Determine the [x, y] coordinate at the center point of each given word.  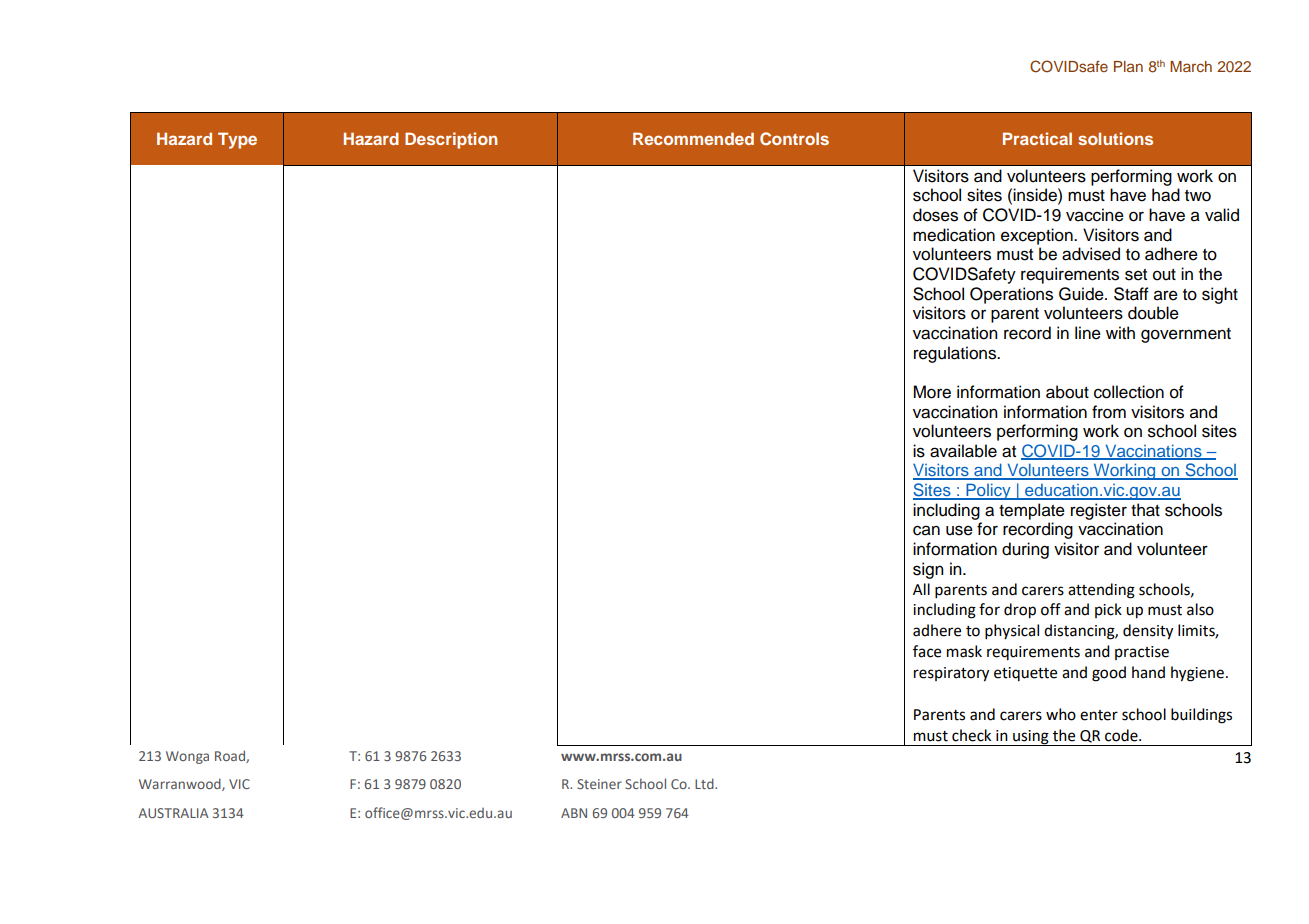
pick [1108, 610]
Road [231, 756]
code [1122, 735]
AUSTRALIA [173, 813]
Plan [1128, 66]
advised [1091, 254]
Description [451, 140]
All [921, 589]
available [963, 451]
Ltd [705, 783]
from [1109, 412]
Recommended [693, 138]
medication [954, 235]
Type [237, 140]
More [932, 392]
